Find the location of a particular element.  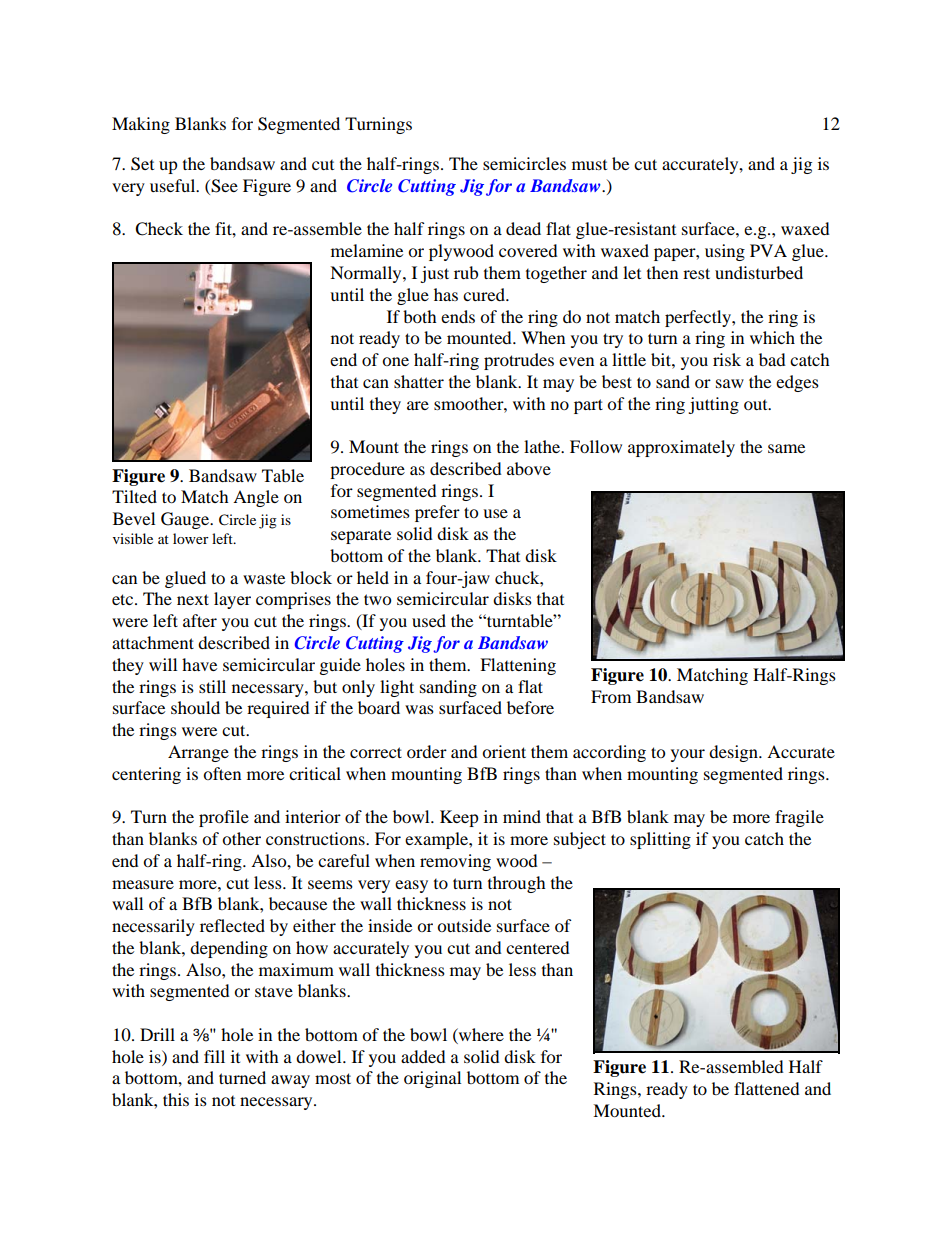

used is located at coordinates (429, 620).
